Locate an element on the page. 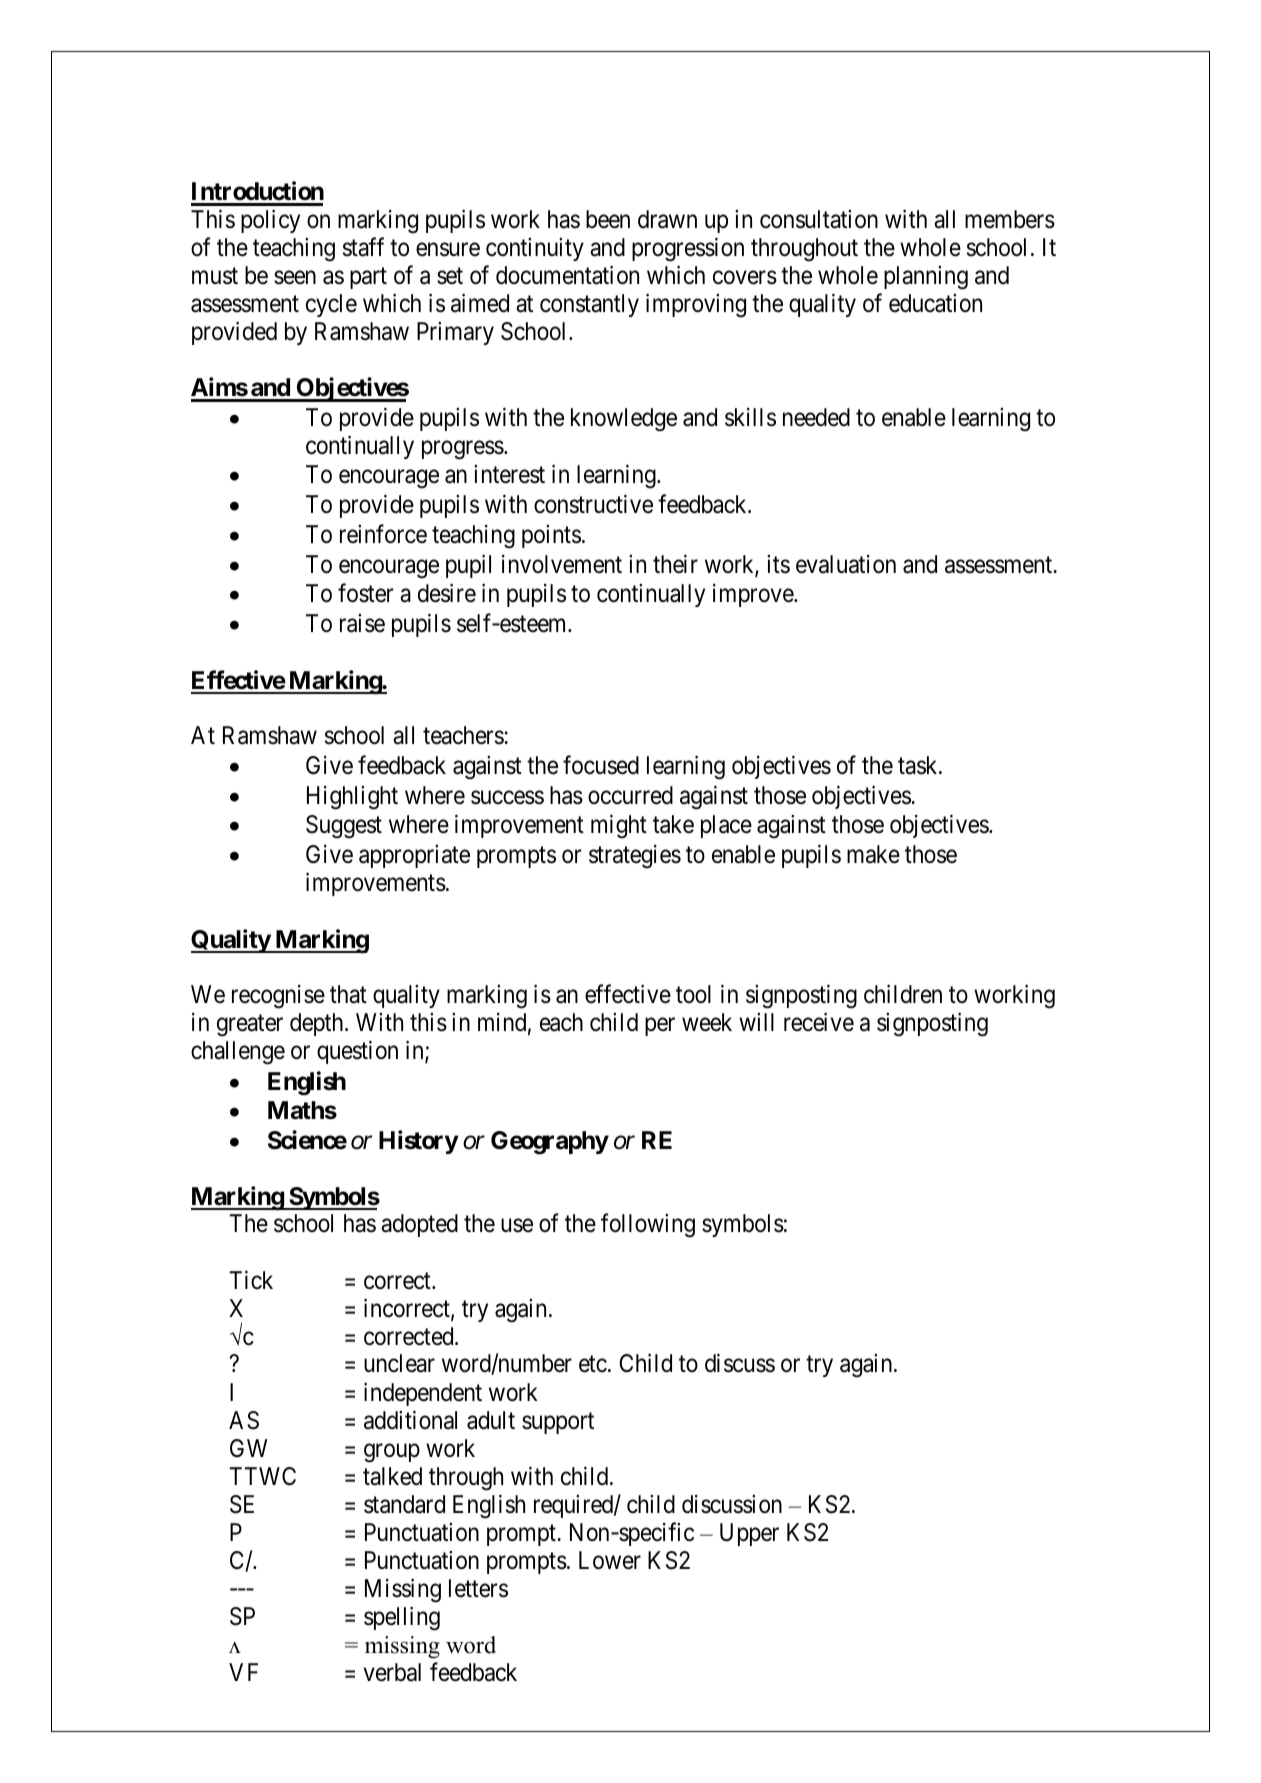  planning is located at coordinates (926, 278).
